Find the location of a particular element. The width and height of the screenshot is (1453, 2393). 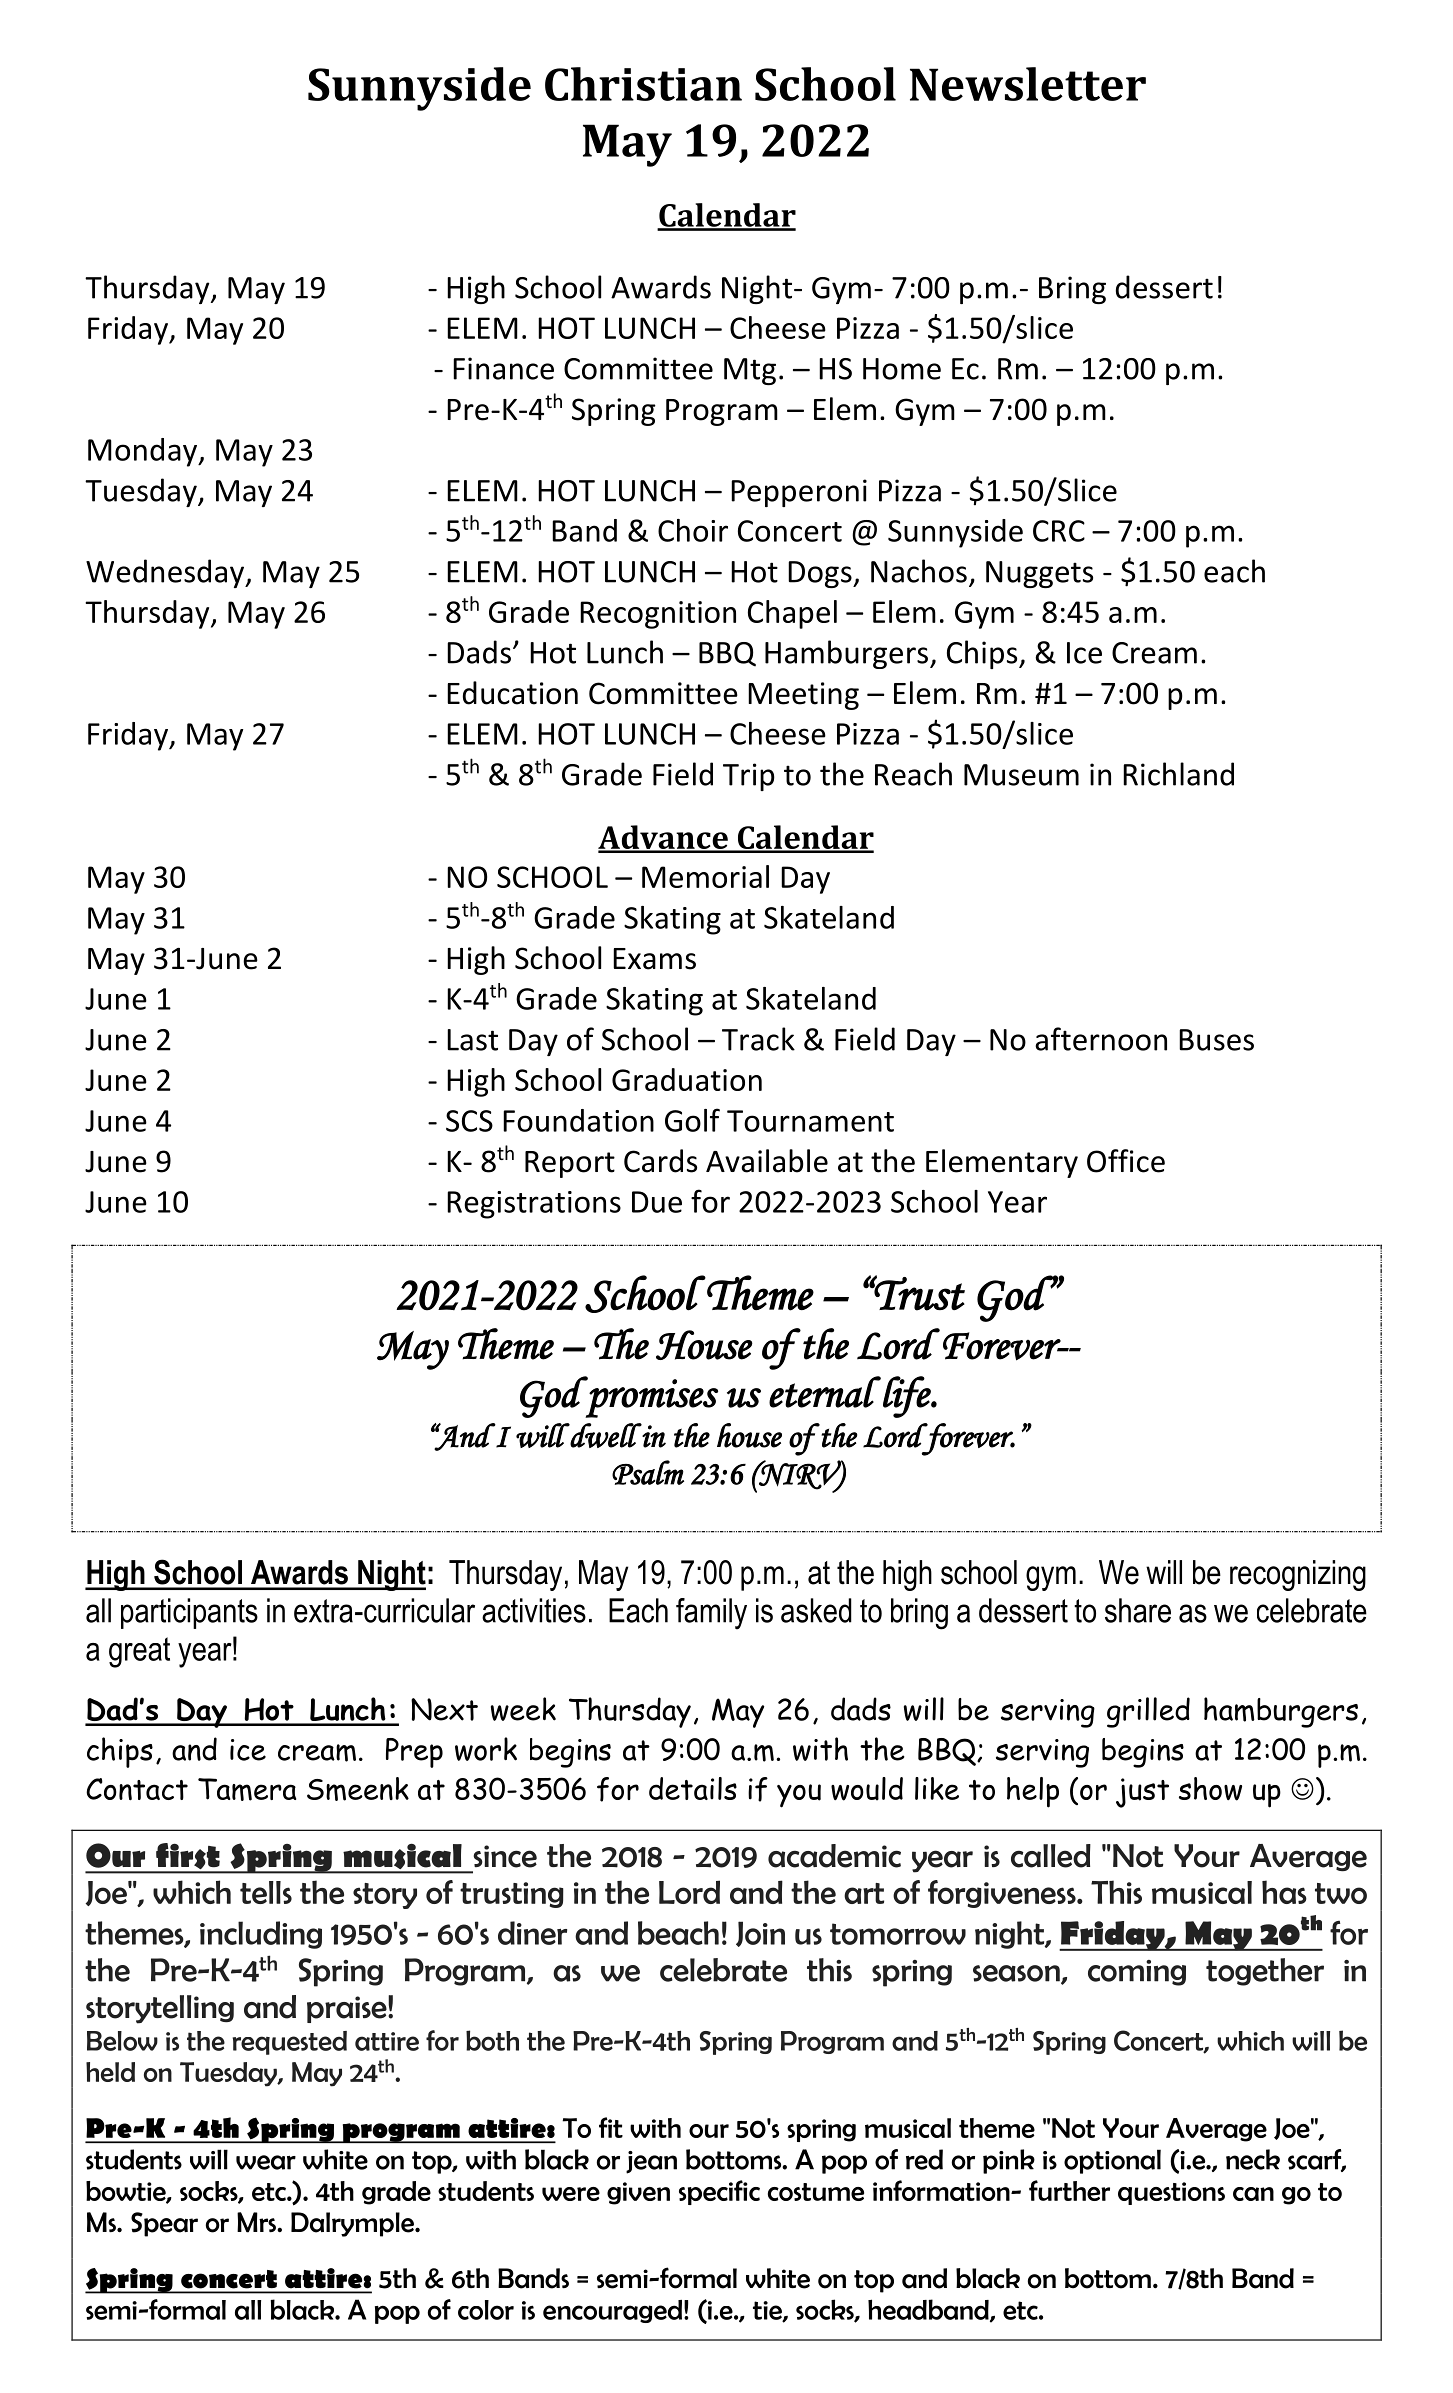

wear is located at coordinates (266, 2162).
